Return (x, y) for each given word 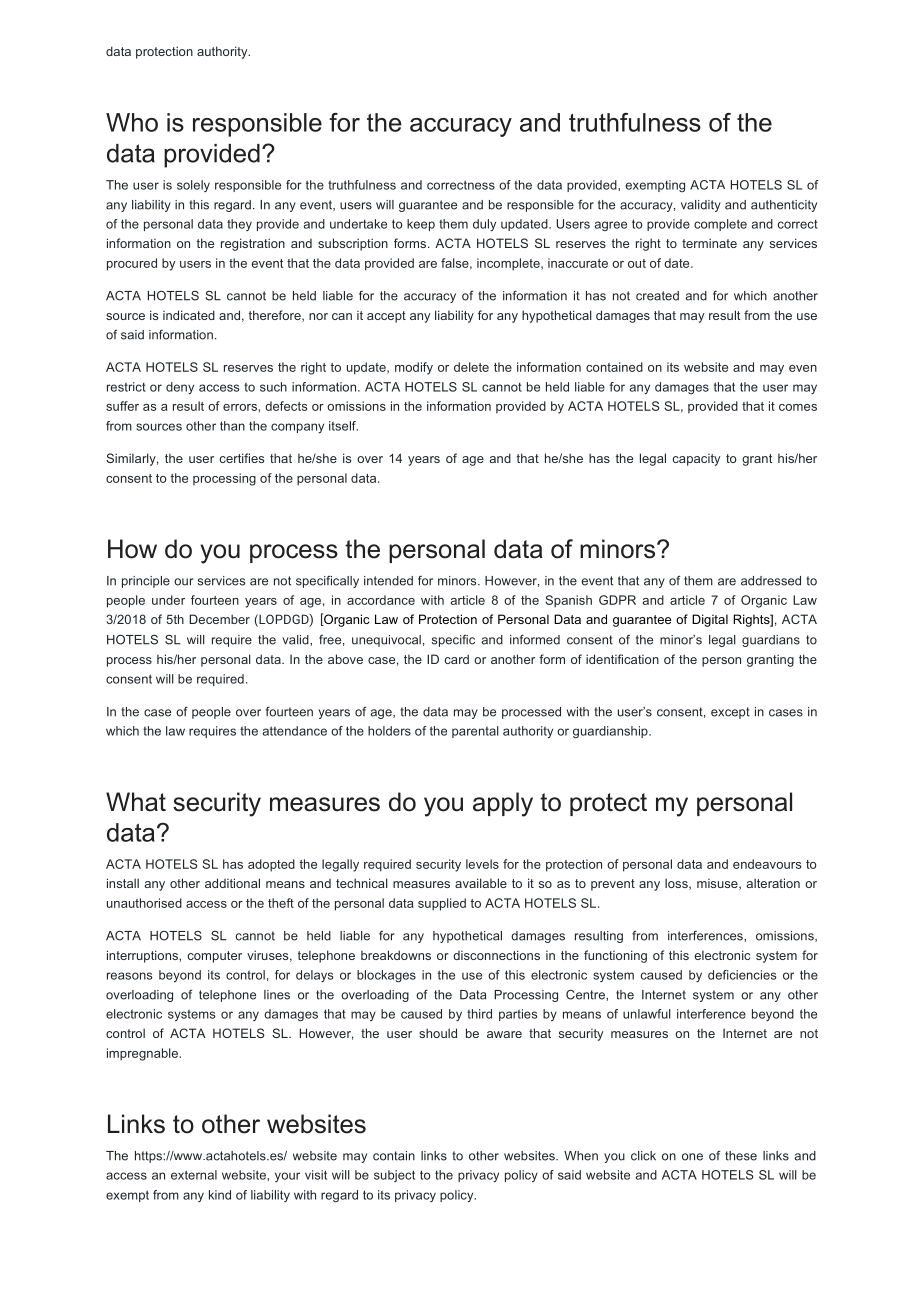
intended (388, 581)
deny (180, 388)
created (657, 296)
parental (475, 732)
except (730, 713)
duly (484, 225)
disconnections (496, 955)
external (194, 1175)
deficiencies (742, 975)
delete (471, 367)
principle (146, 582)
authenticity (784, 206)
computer (215, 957)
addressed (771, 581)
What (136, 802)
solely (193, 186)
